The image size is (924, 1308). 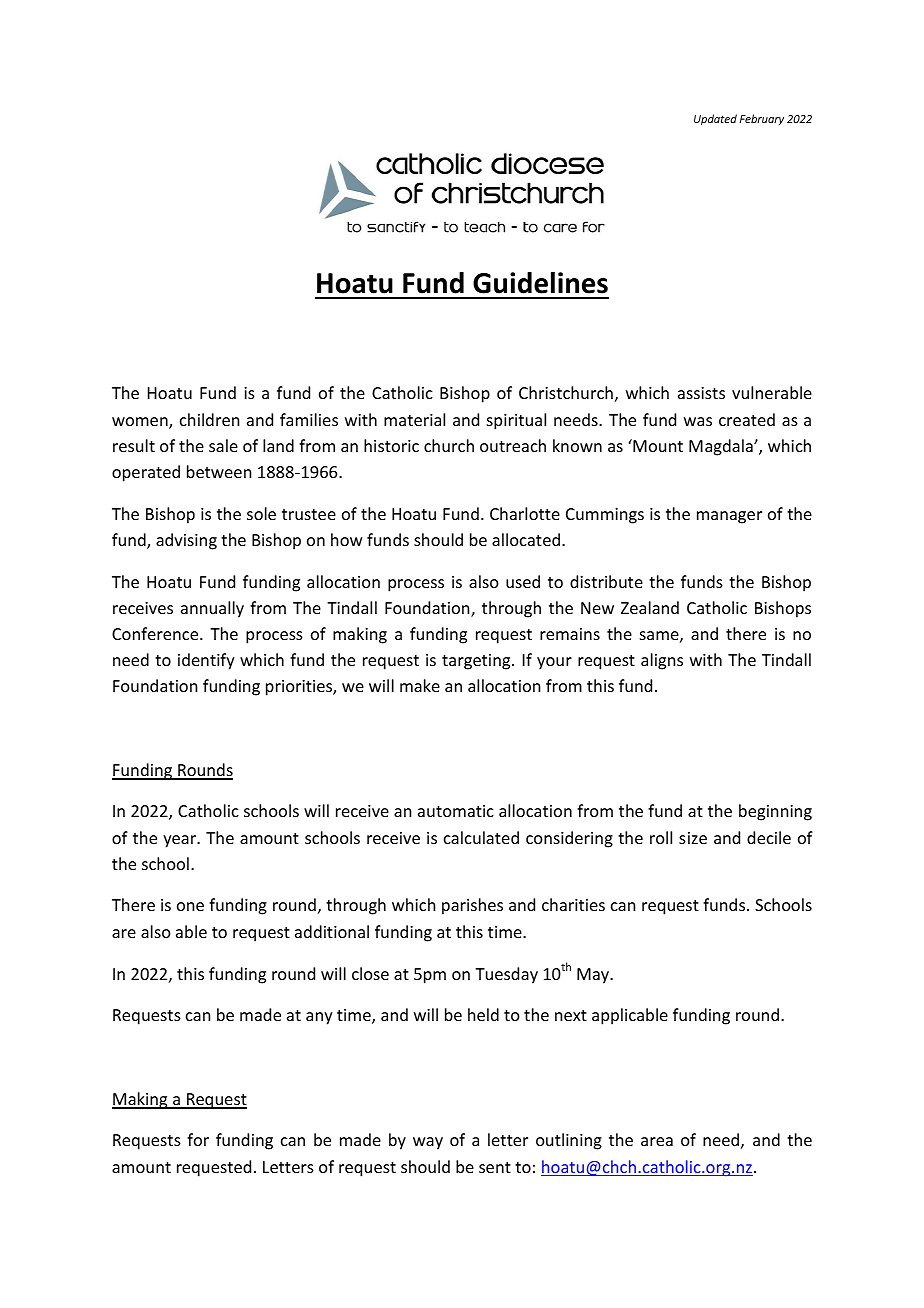 I want to click on children, so click(x=209, y=419).
